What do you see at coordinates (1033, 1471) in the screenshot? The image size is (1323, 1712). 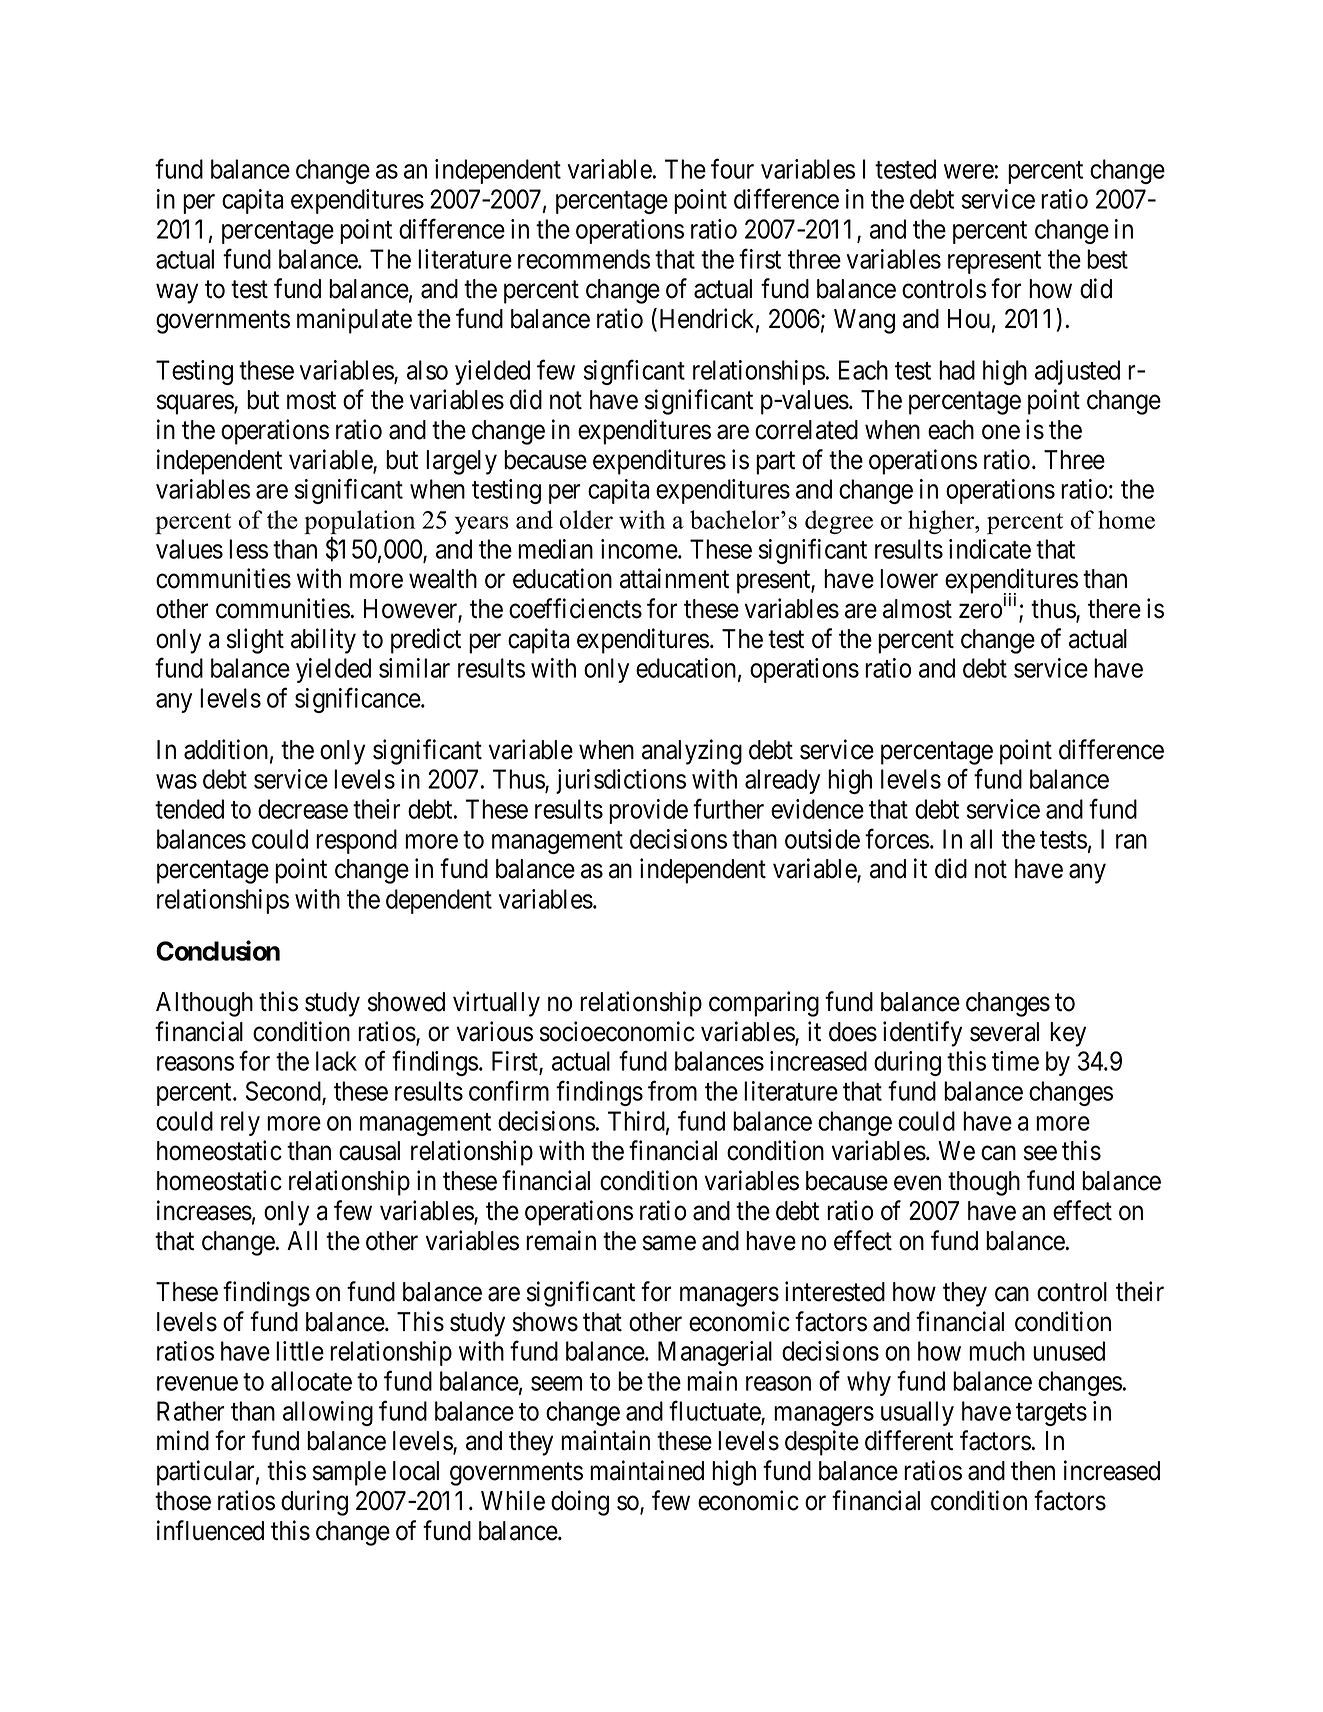 I see `then` at bounding box center [1033, 1471].
